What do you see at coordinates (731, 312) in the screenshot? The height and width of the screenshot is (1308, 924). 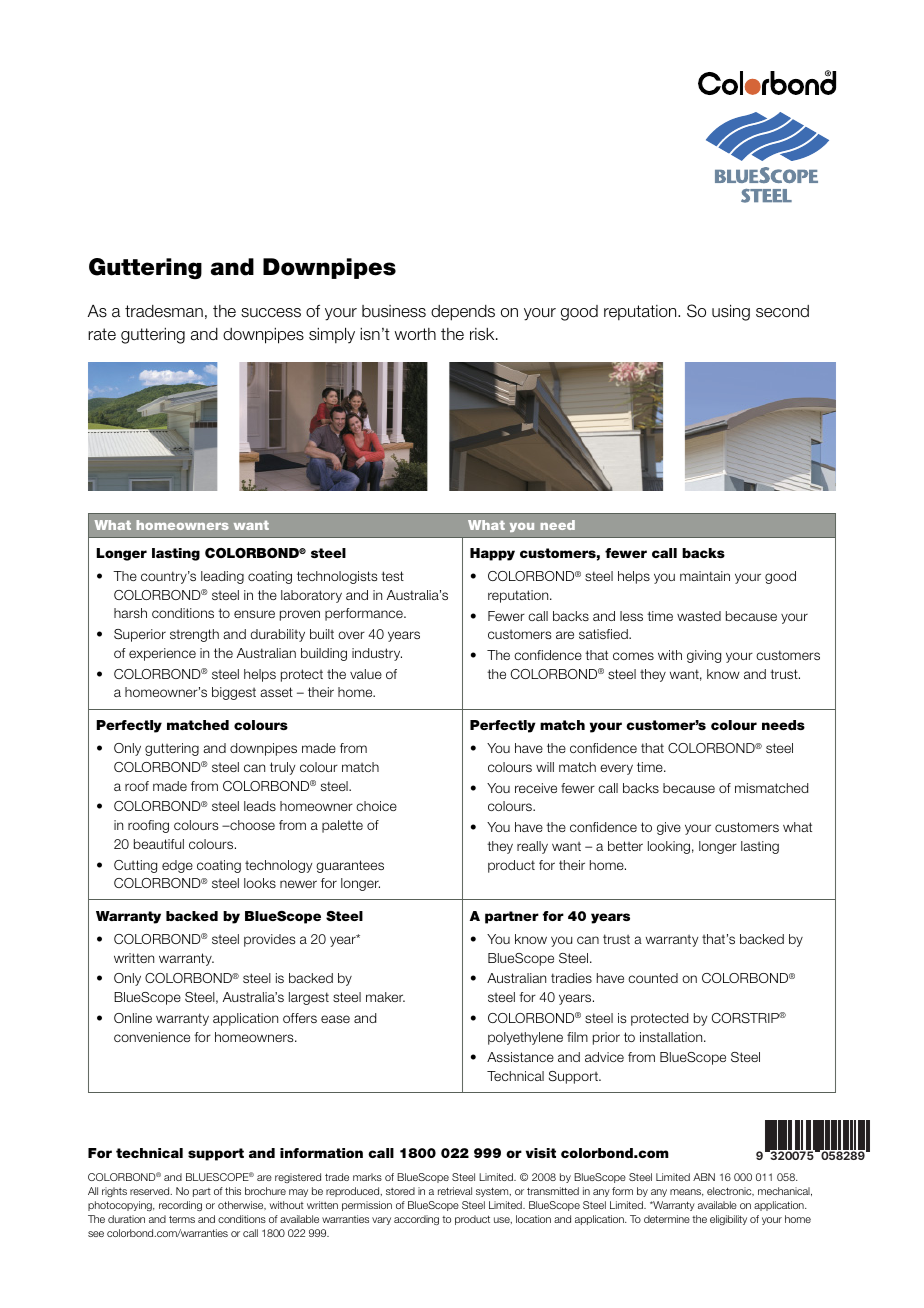 I see `using` at bounding box center [731, 312].
